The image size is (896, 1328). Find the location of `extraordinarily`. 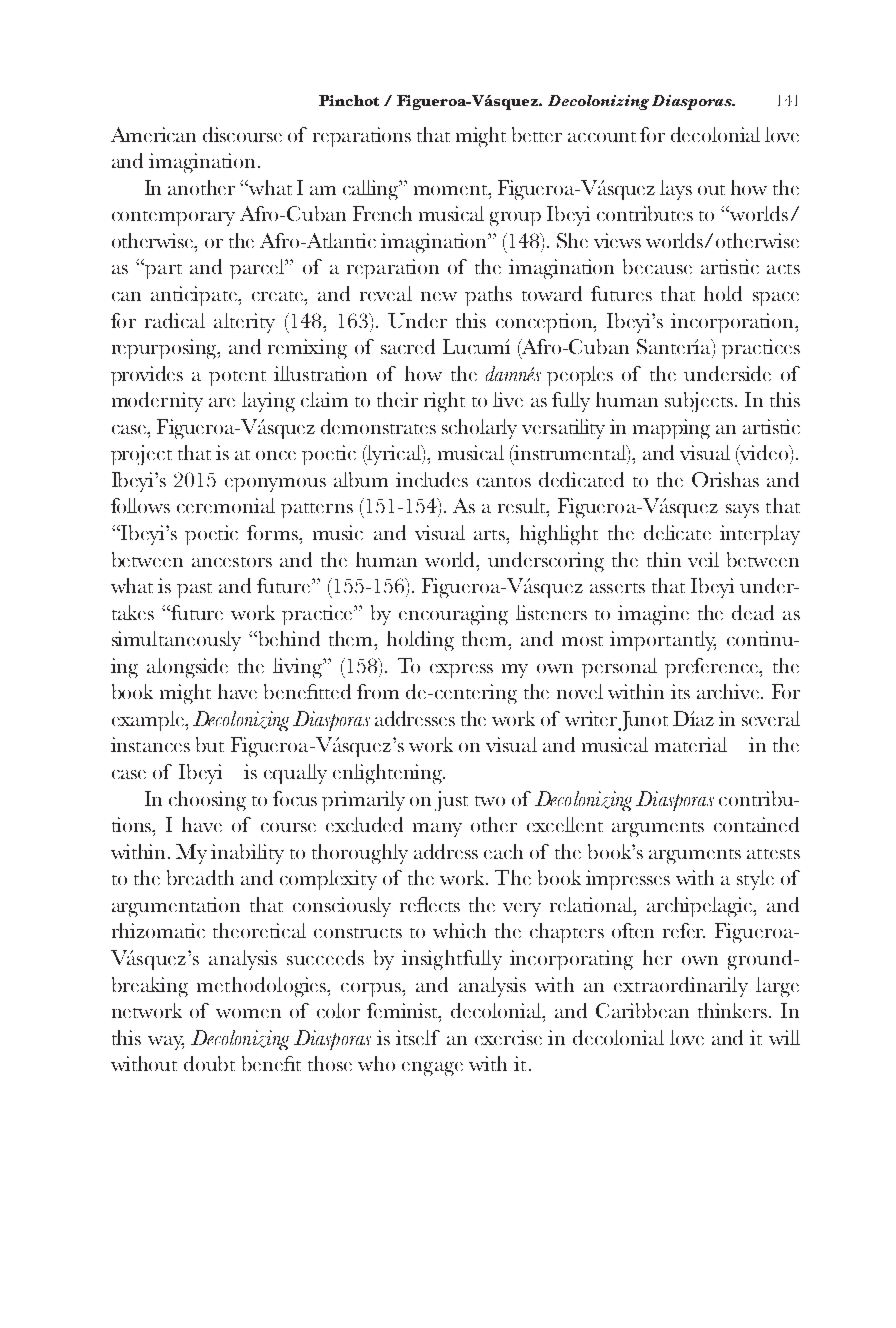

extraordinarily is located at coordinates (681, 987).
